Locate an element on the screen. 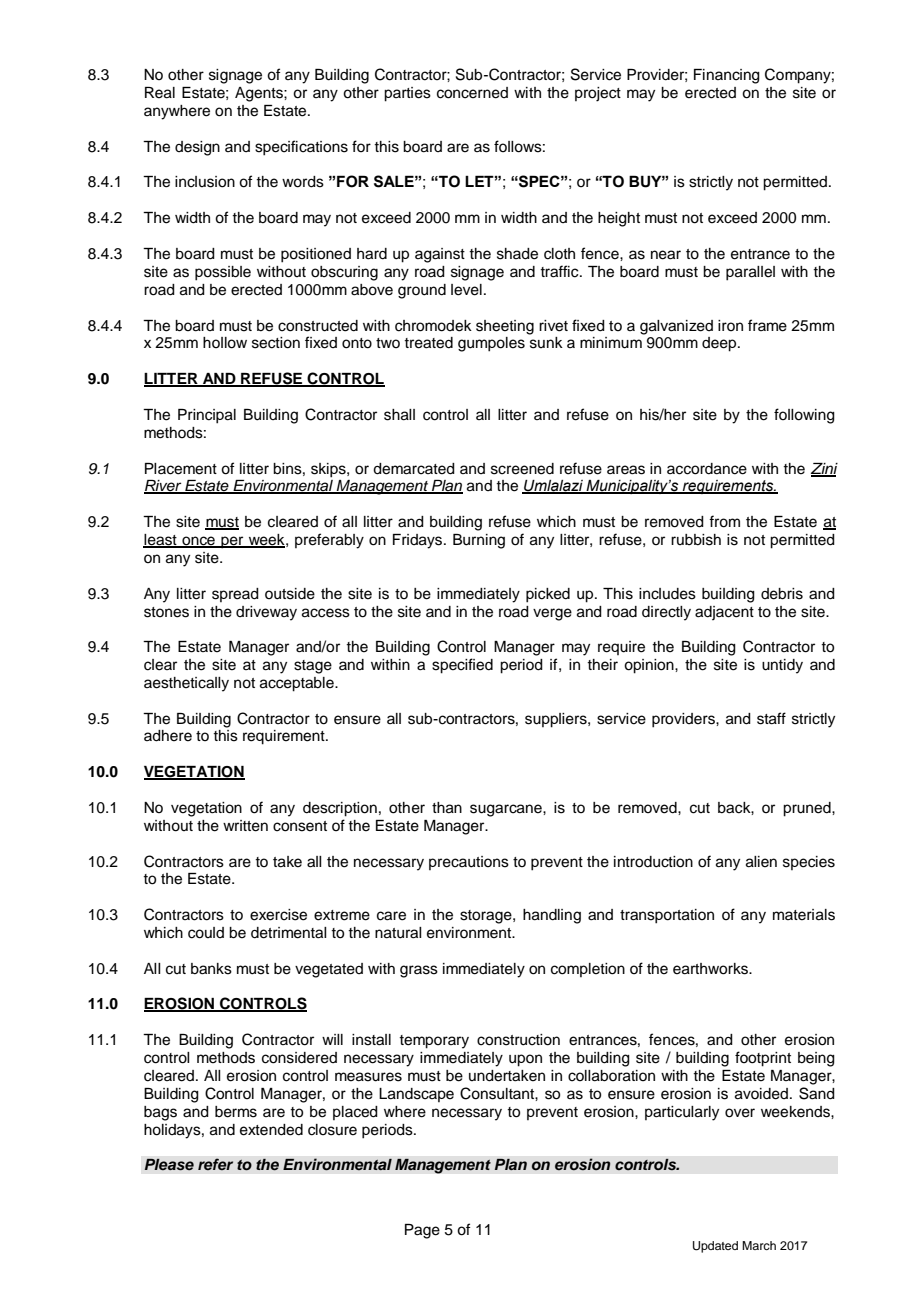 The image size is (924, 1308). Financing is located at coordinates (727, 76).
